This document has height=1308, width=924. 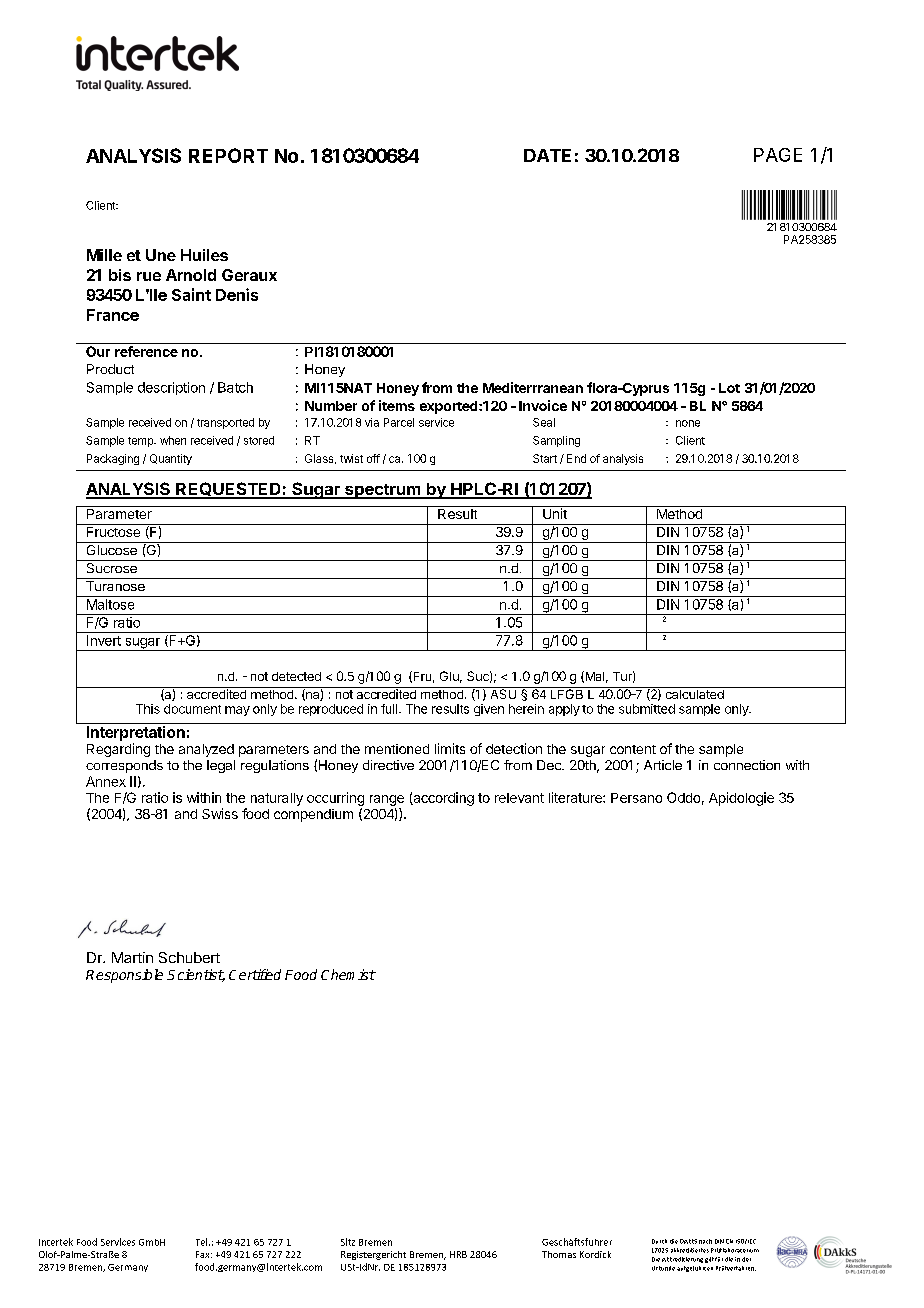 I want to click on nach, so click(x=705, y=1241).
